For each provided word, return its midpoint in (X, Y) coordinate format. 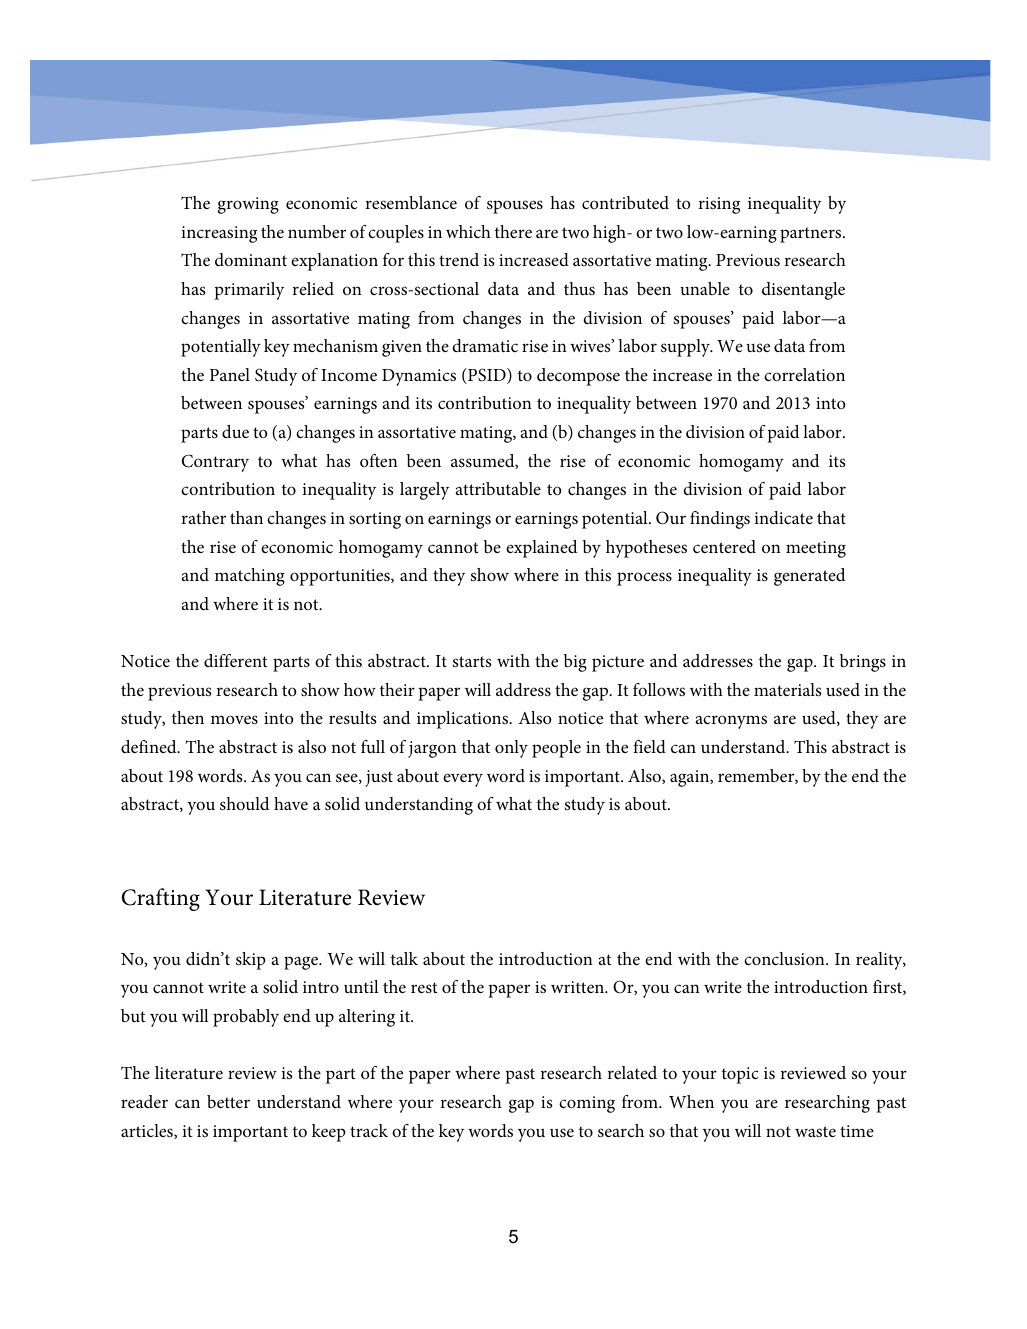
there (513, 231)
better (228, 1101)
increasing (219, 234)
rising (719, 205)
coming (587, 1104)
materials (787, 689)
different (236, 660)
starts (472, 661)
